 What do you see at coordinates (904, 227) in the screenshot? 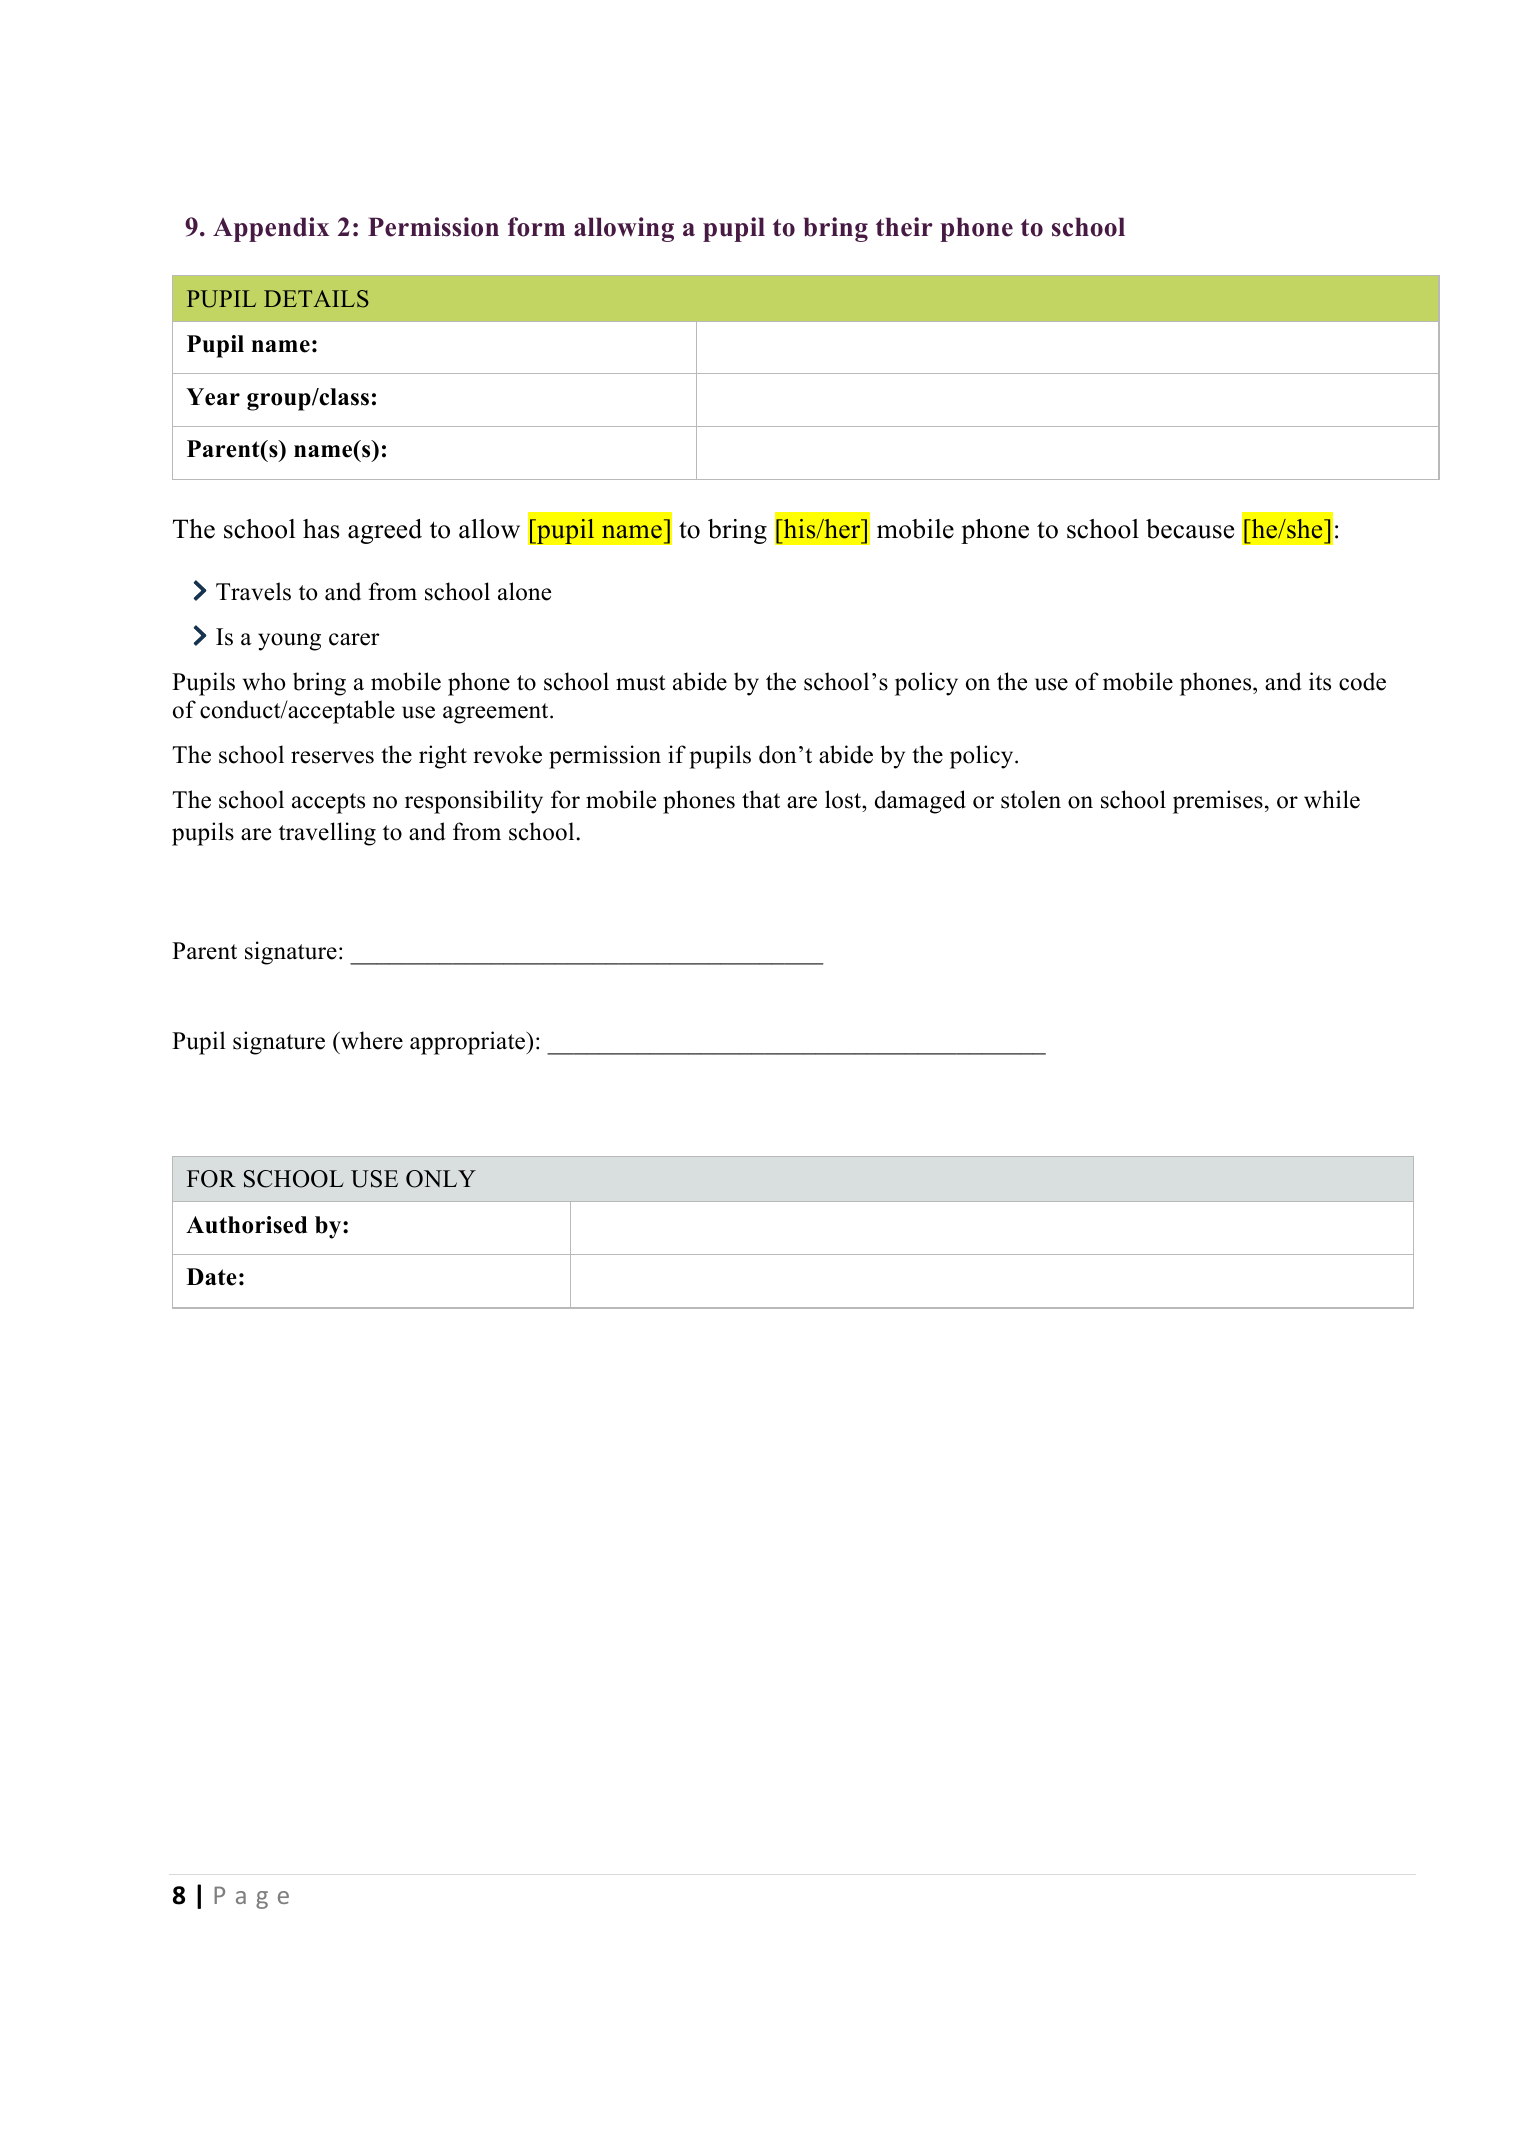
I see `their` at bounding box center [904, 227].
